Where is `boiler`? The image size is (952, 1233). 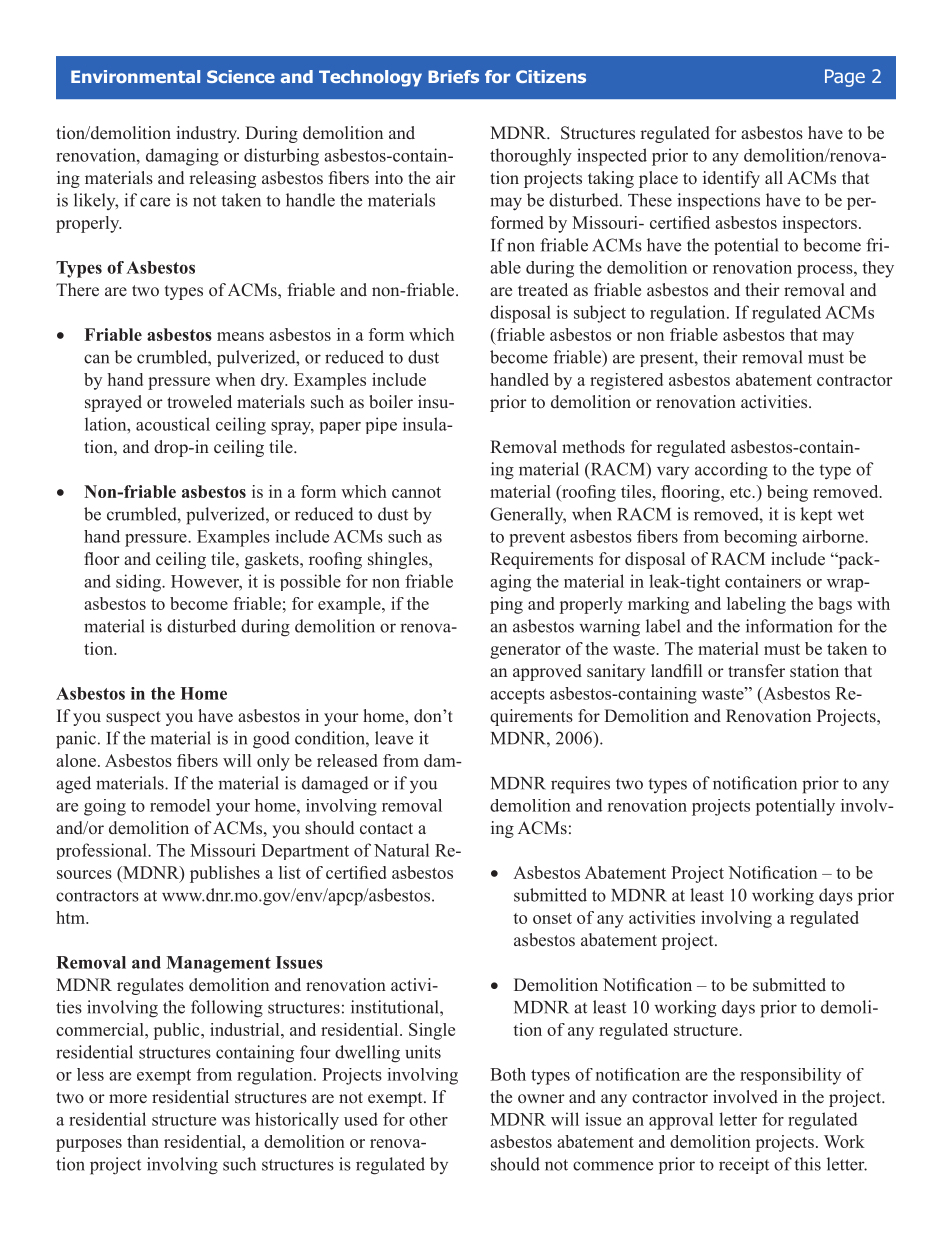
boiler is located at coordinates (391, 402).
